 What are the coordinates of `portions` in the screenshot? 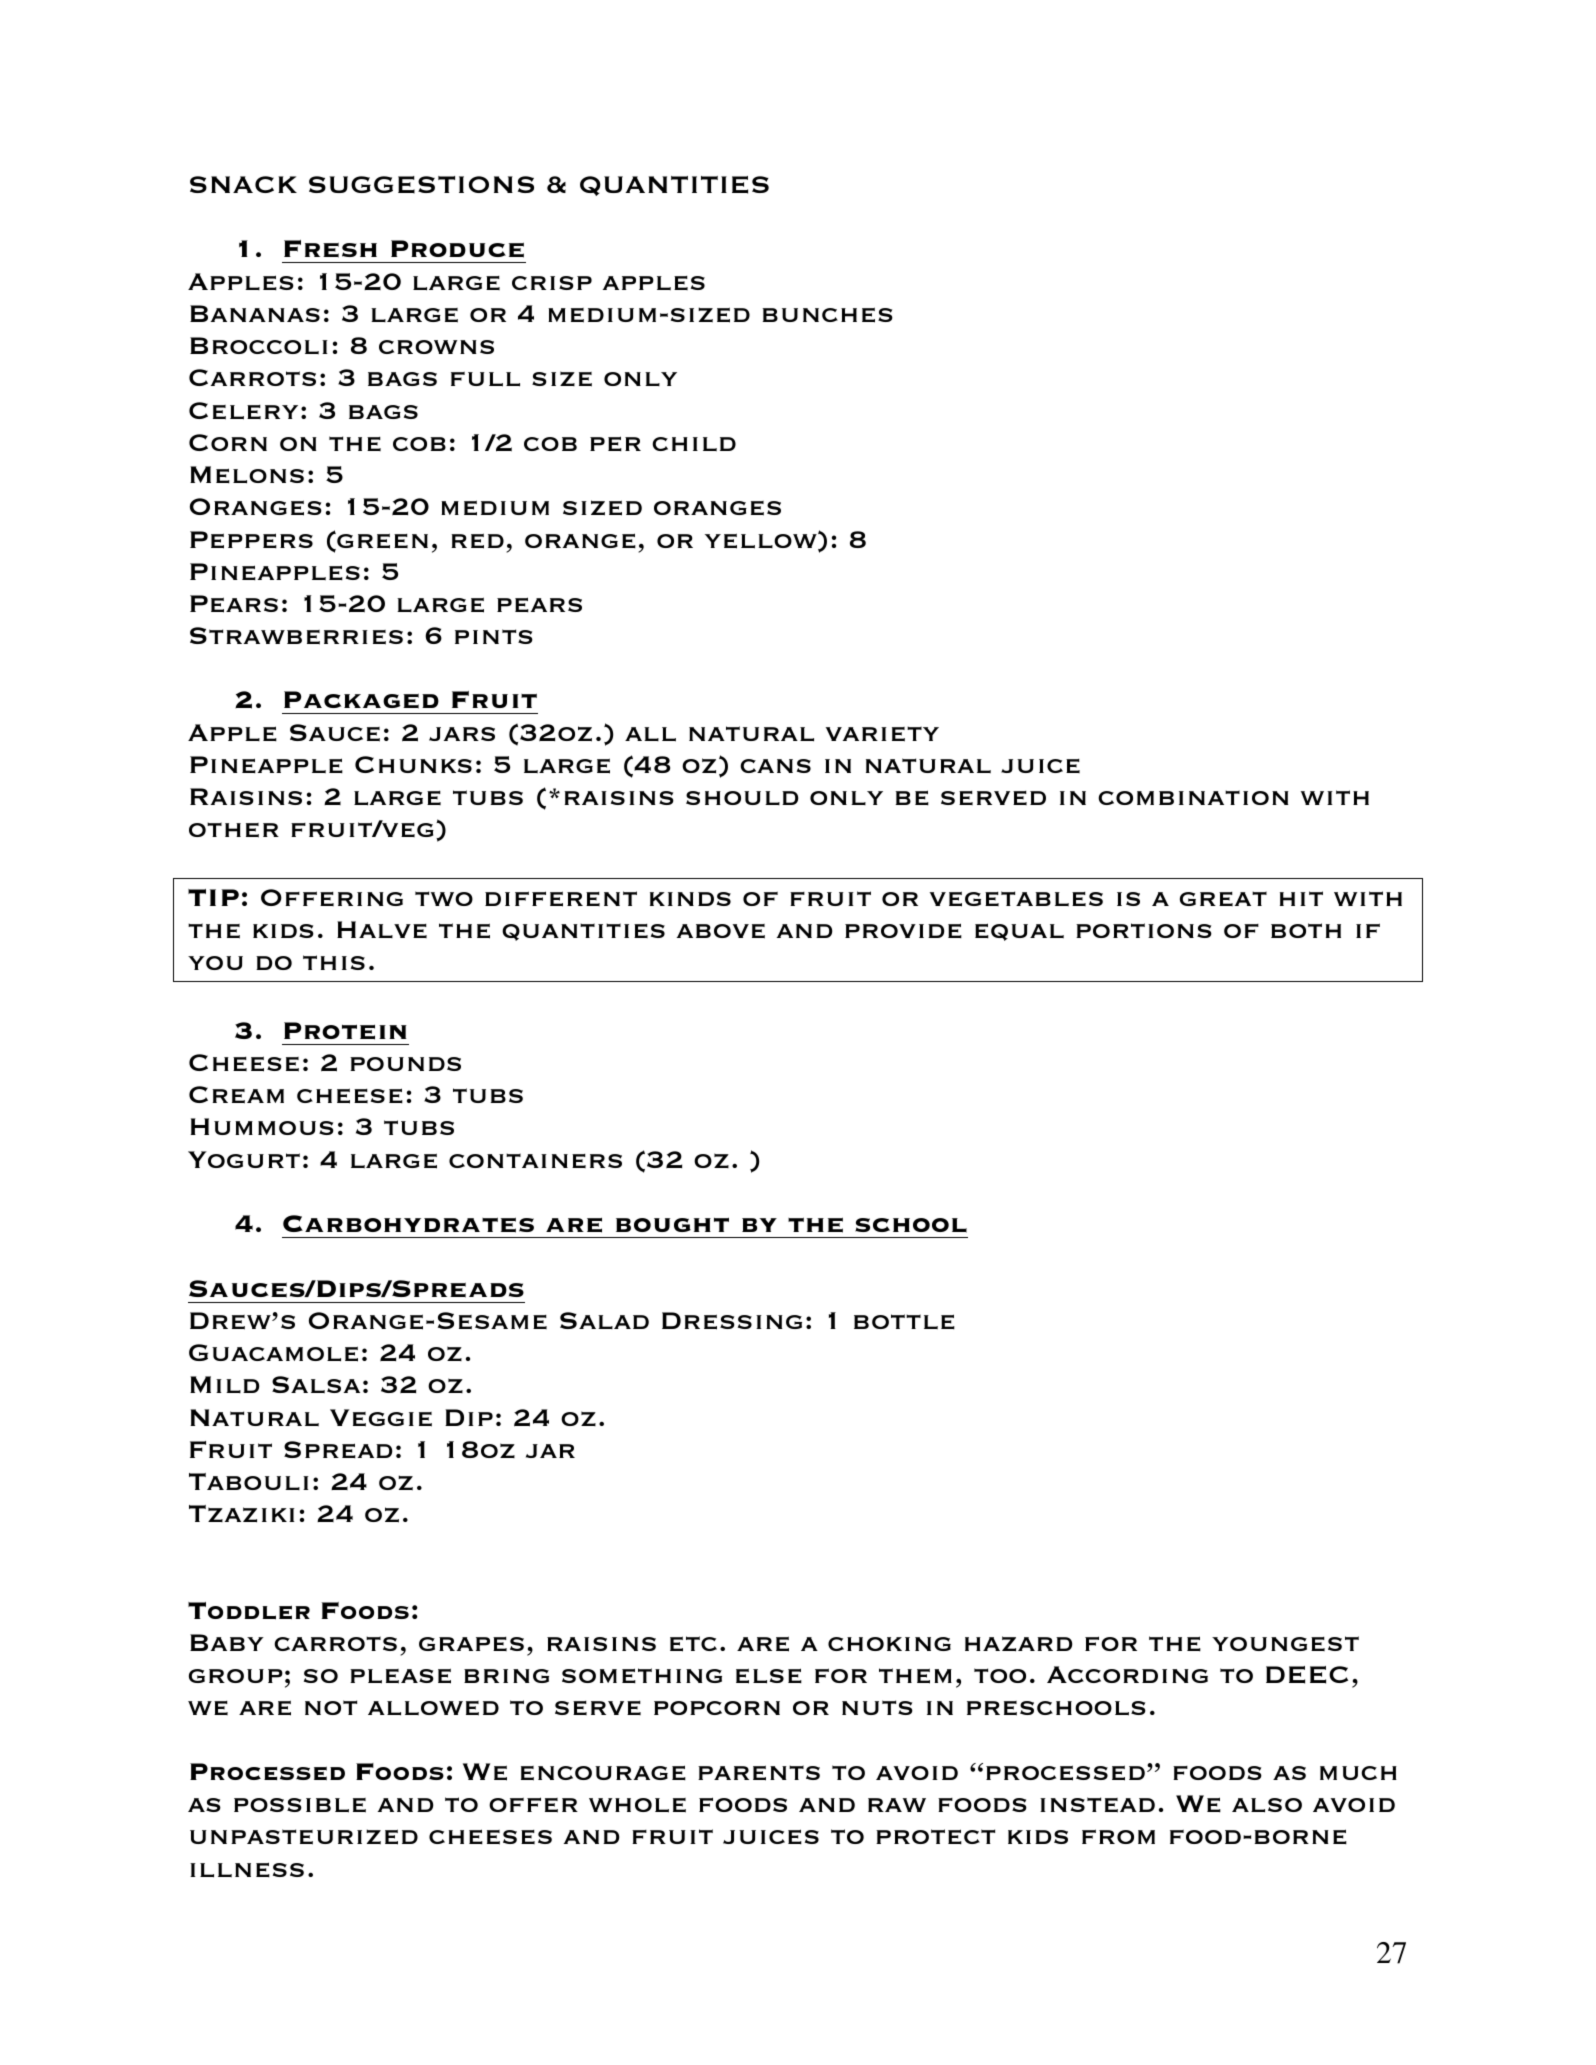 It's located at (1144, 930).
